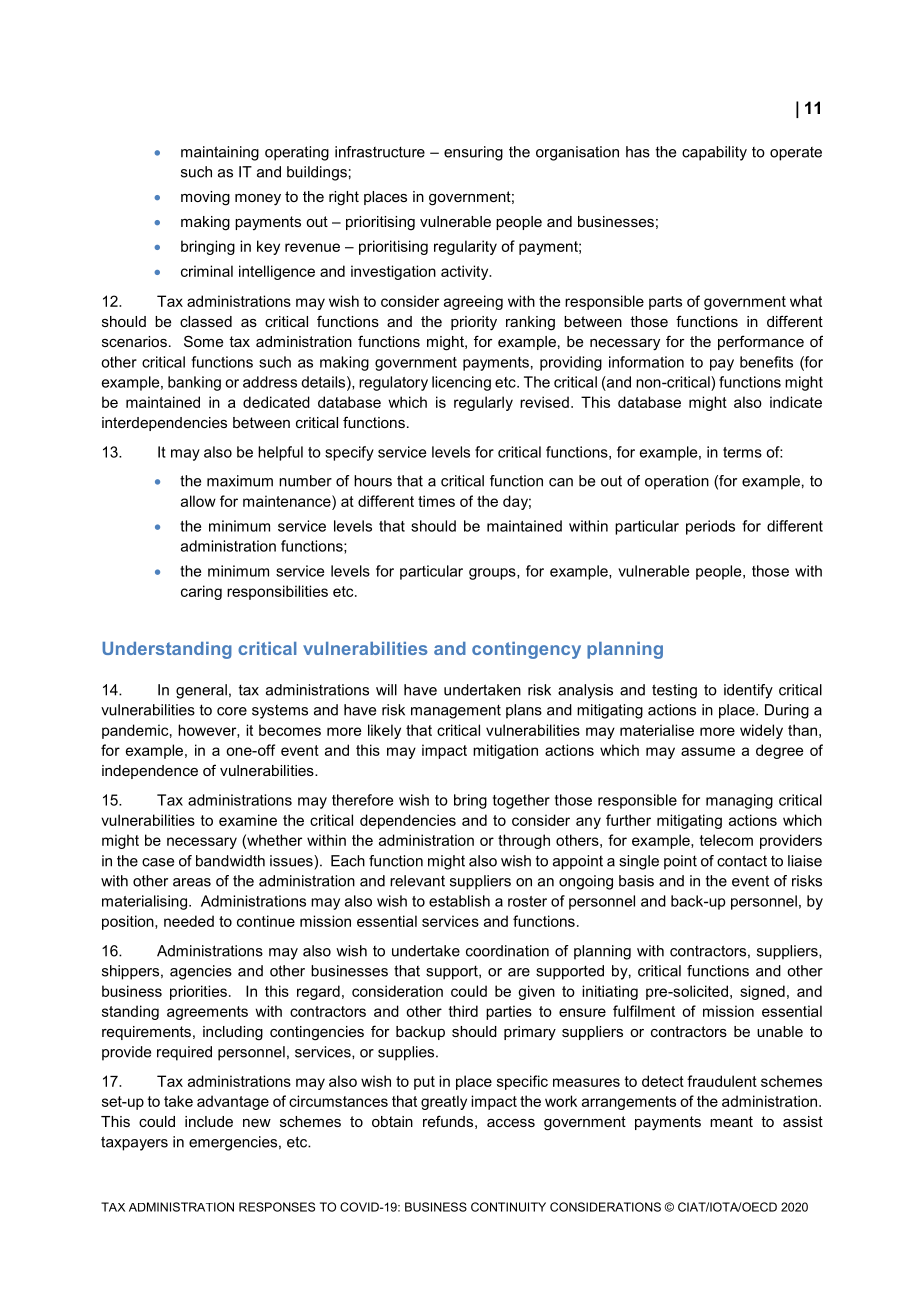  I want to click on capability, so click(714, 153).
